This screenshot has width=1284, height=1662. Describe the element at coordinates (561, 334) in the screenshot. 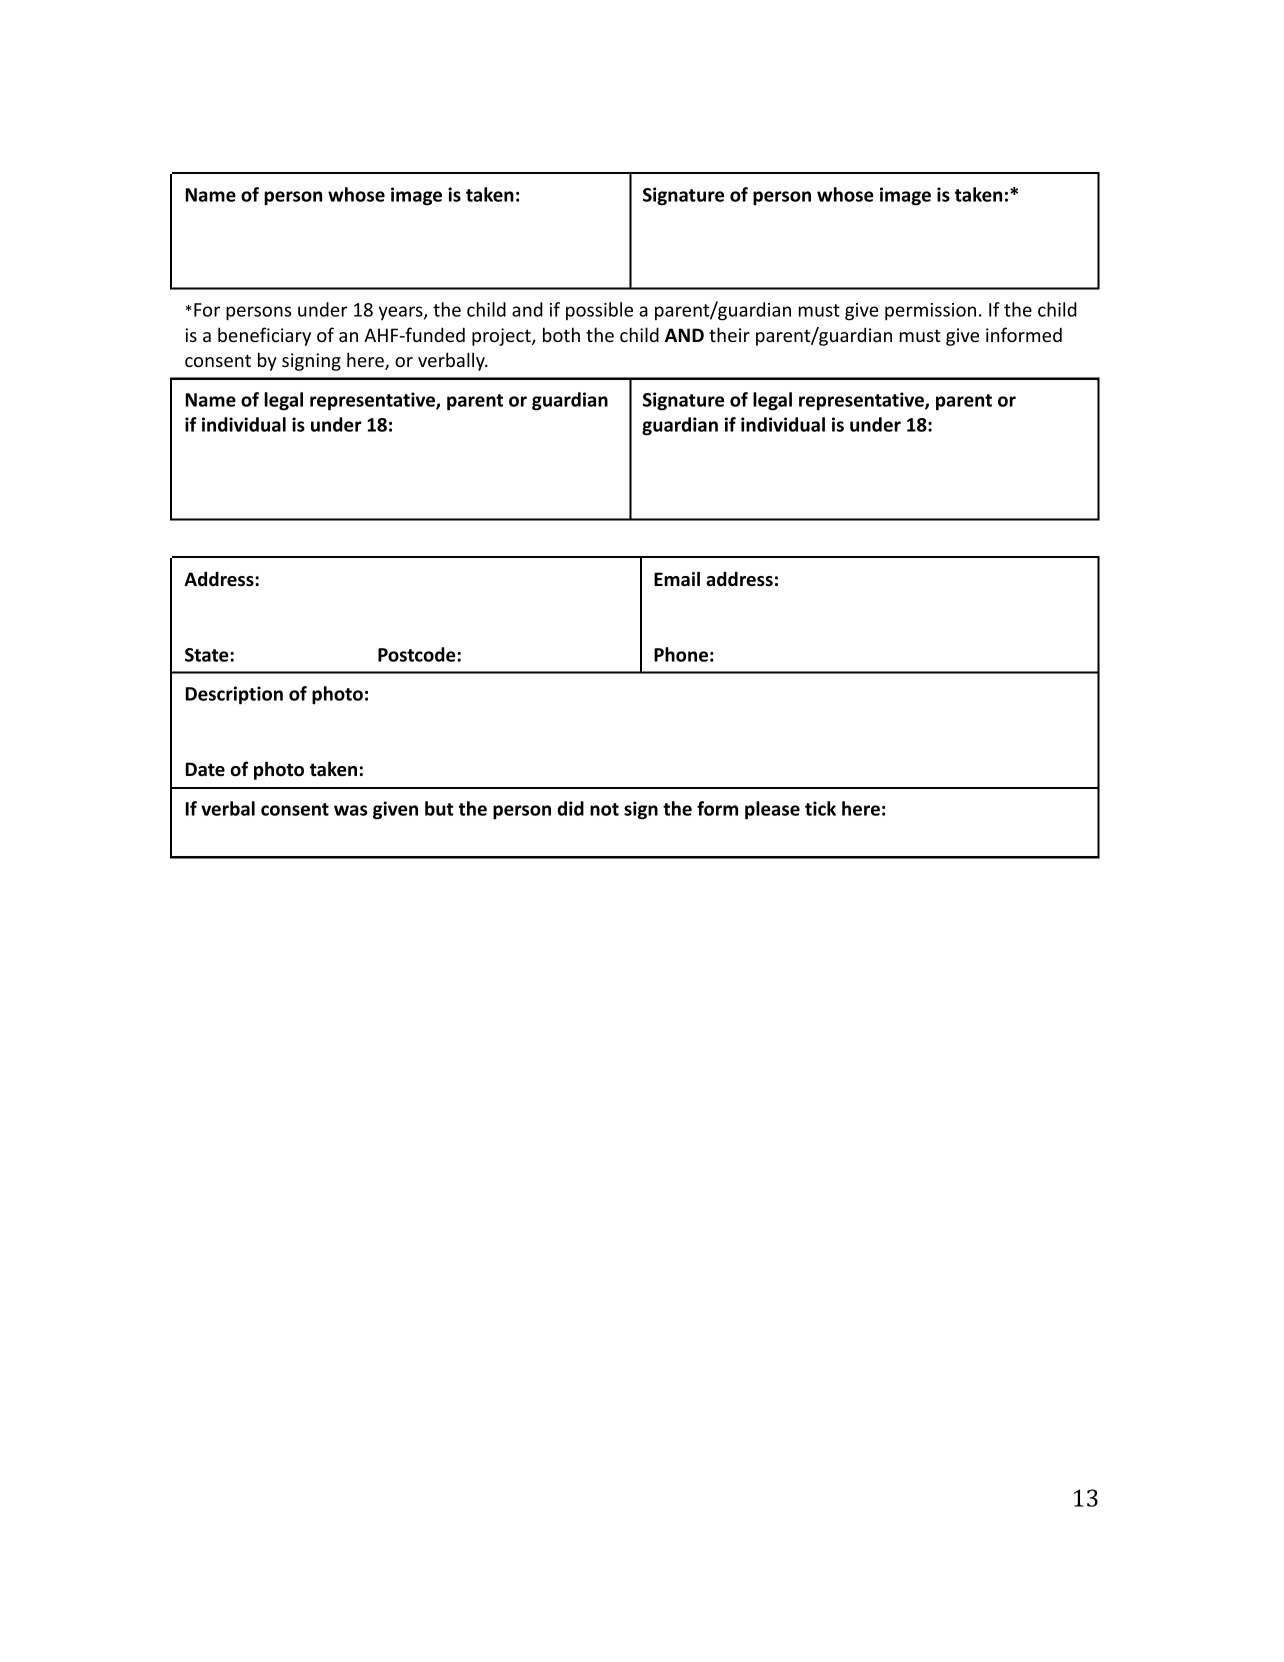

I see `both` at that location.
